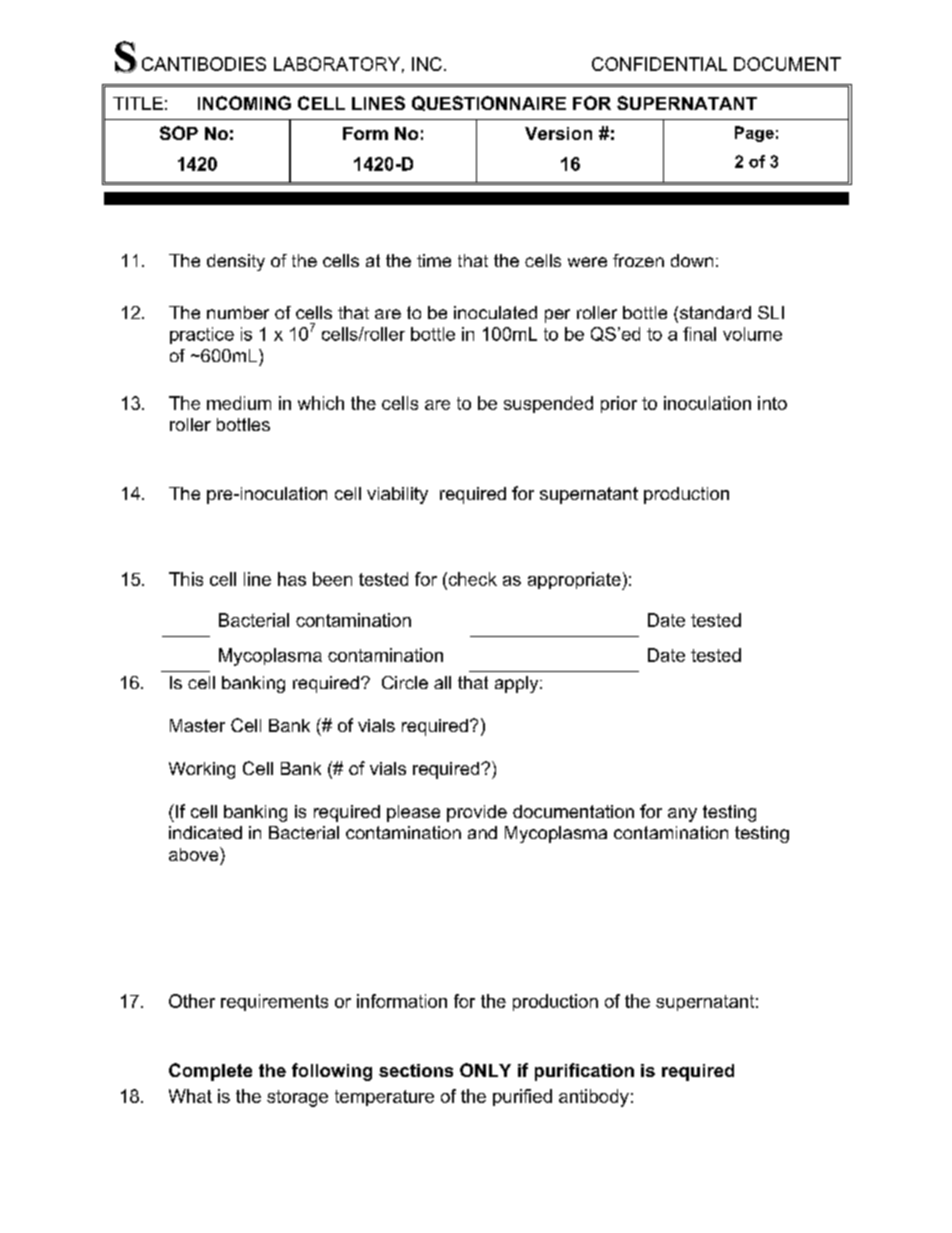  What do you see at coordinates (772, 403) in the page?
I see `into` at bounding box center [772, 403].
